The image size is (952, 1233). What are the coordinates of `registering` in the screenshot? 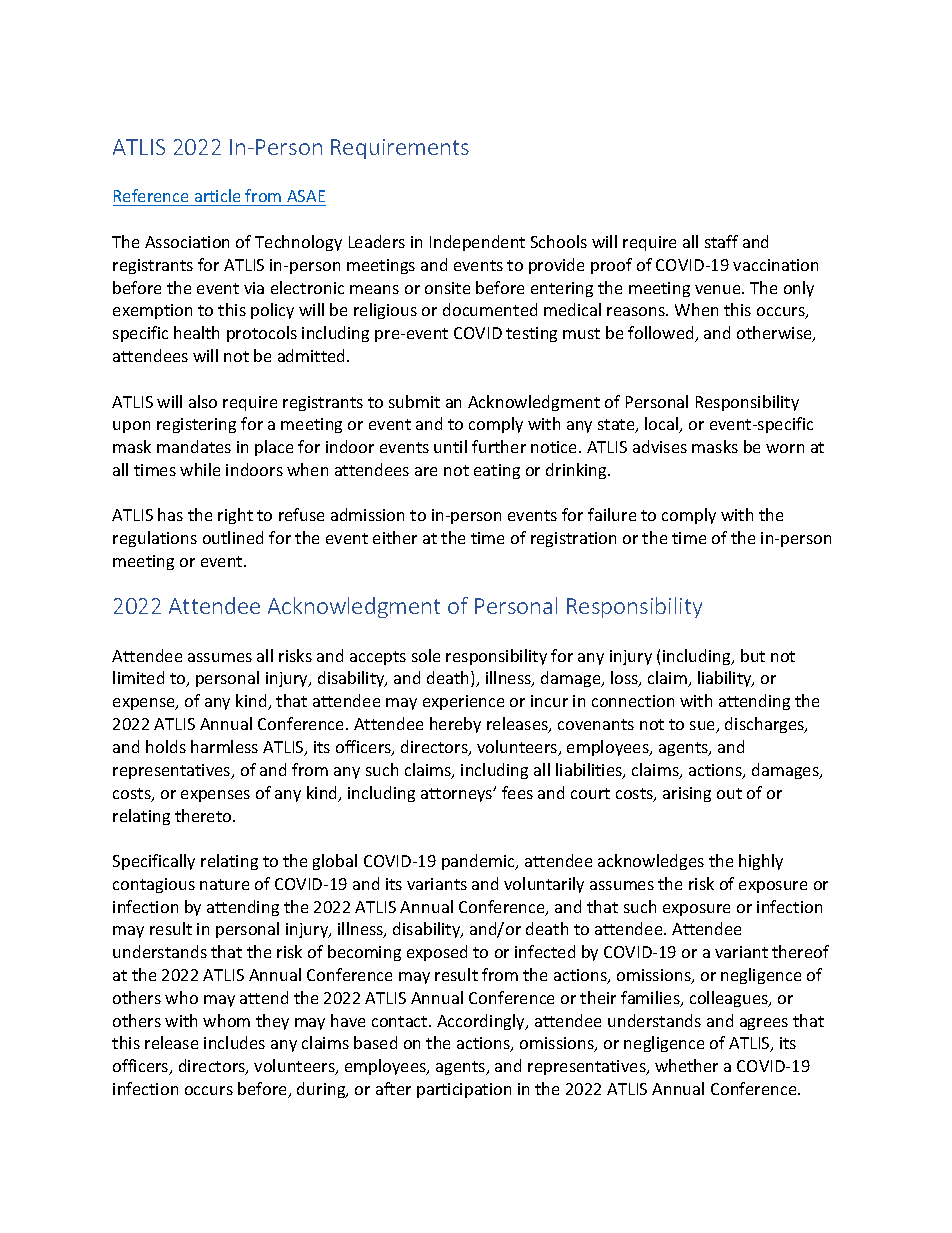 It's located at (196, 425).
